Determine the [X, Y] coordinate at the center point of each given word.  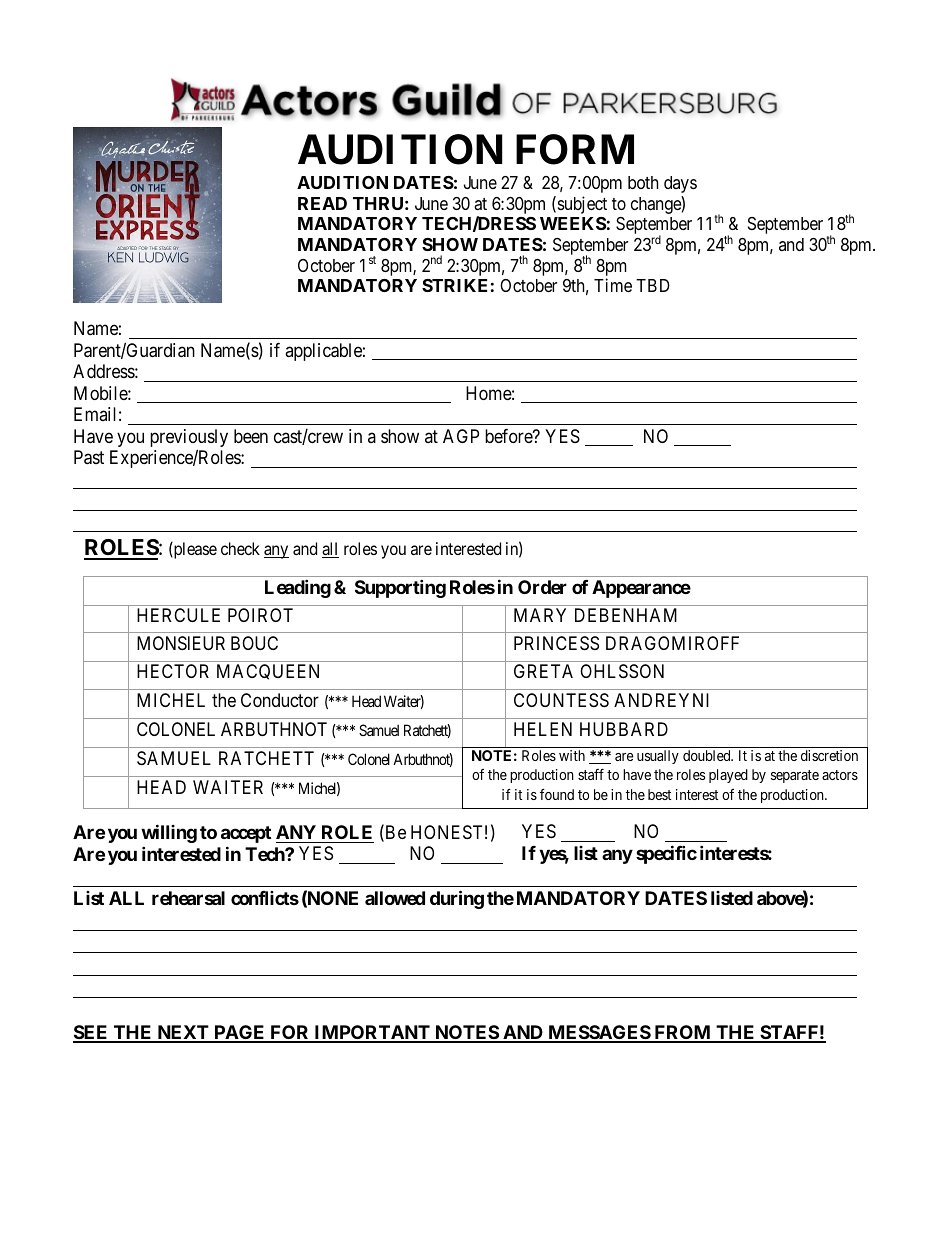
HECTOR [173, 671]
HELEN [543, 729]
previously [189, 439]
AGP [461, 436]
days [680, 184]
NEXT [183, 1033]
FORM [575, 149]
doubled [708, 755]
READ [322, 203]
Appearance [641, 589]
